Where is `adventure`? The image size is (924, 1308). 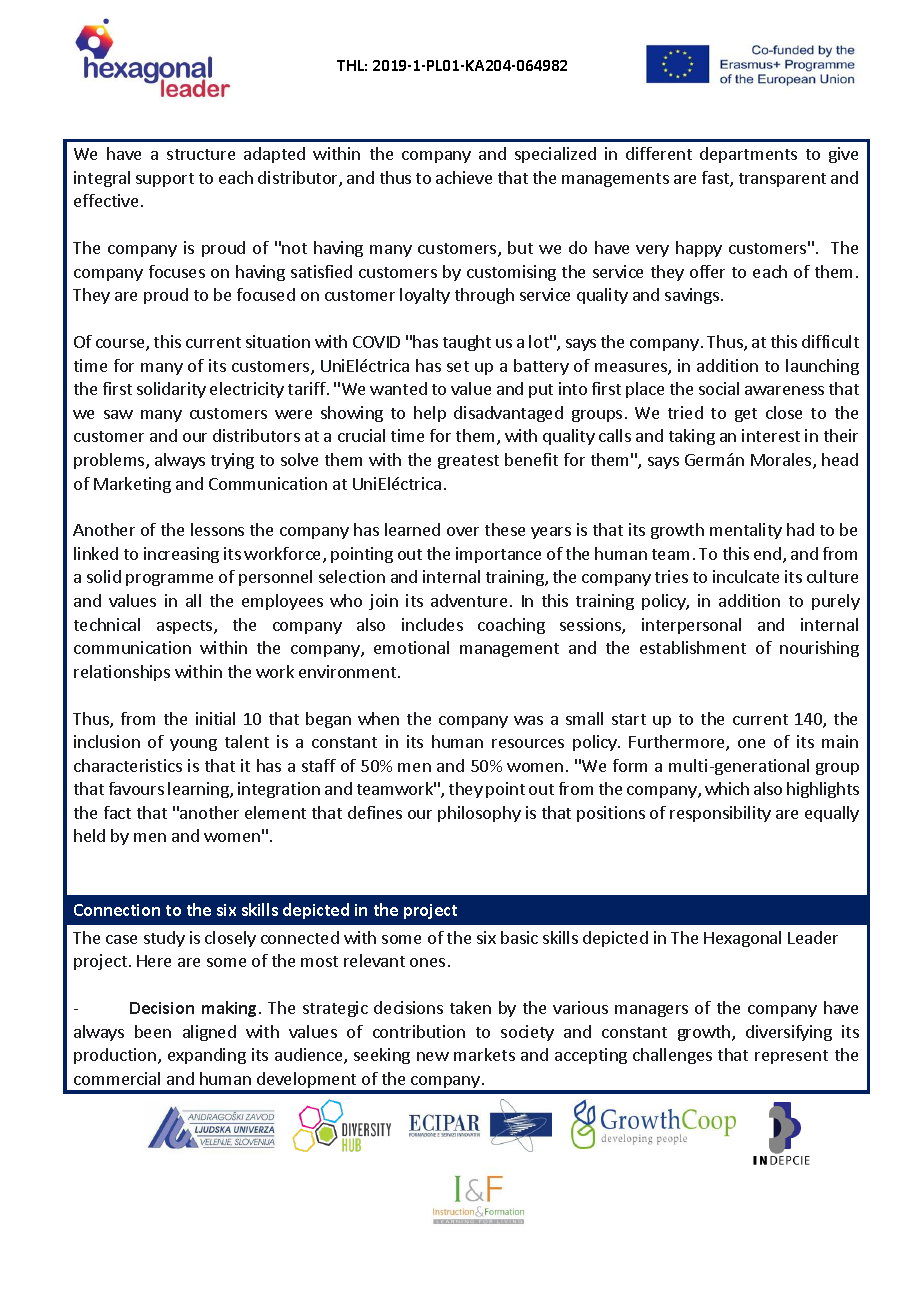 adventure is located at coordinates (469, 600).
